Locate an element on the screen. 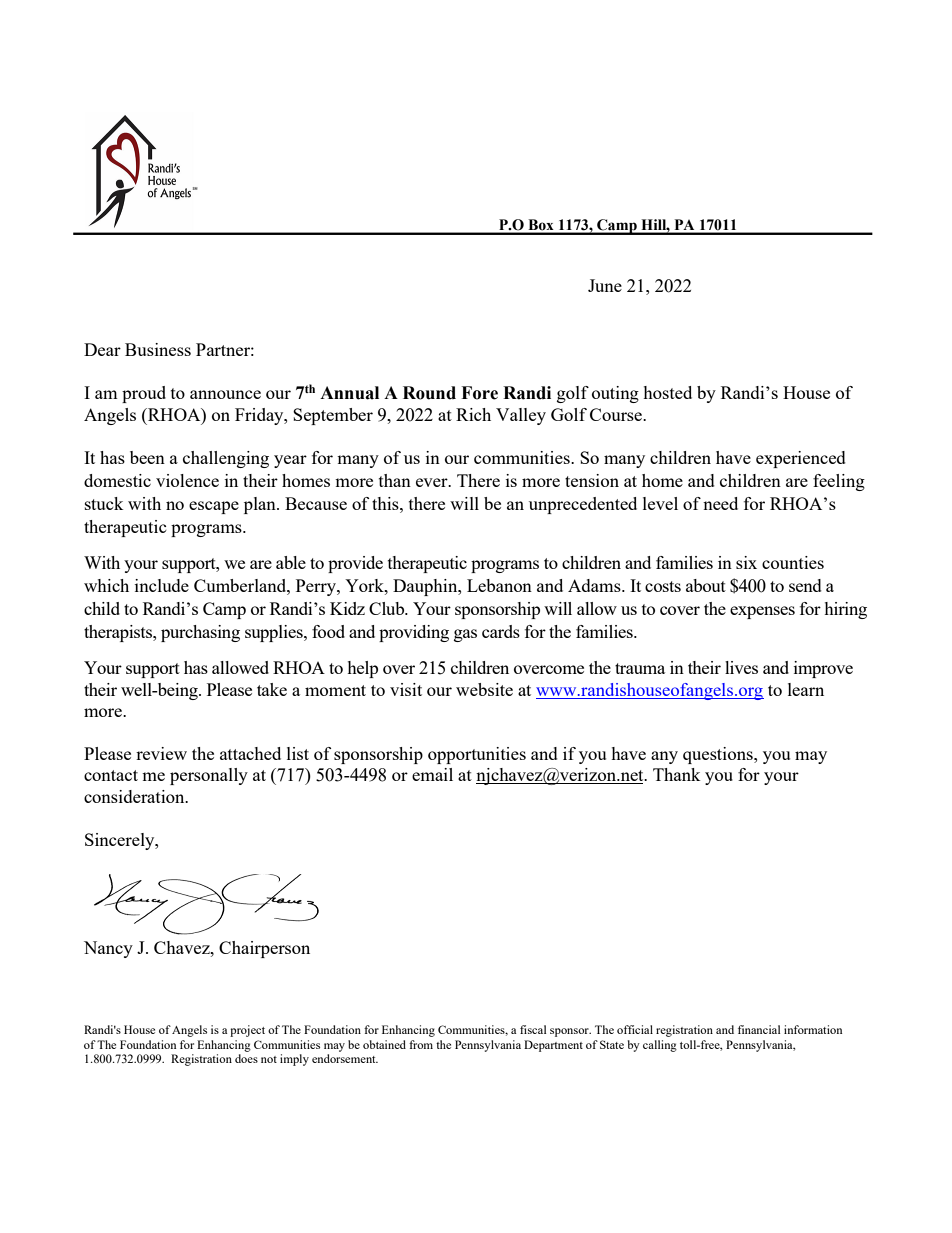 This screenshot has width=952, height=1233. website is located at coordinates (484, 689).
